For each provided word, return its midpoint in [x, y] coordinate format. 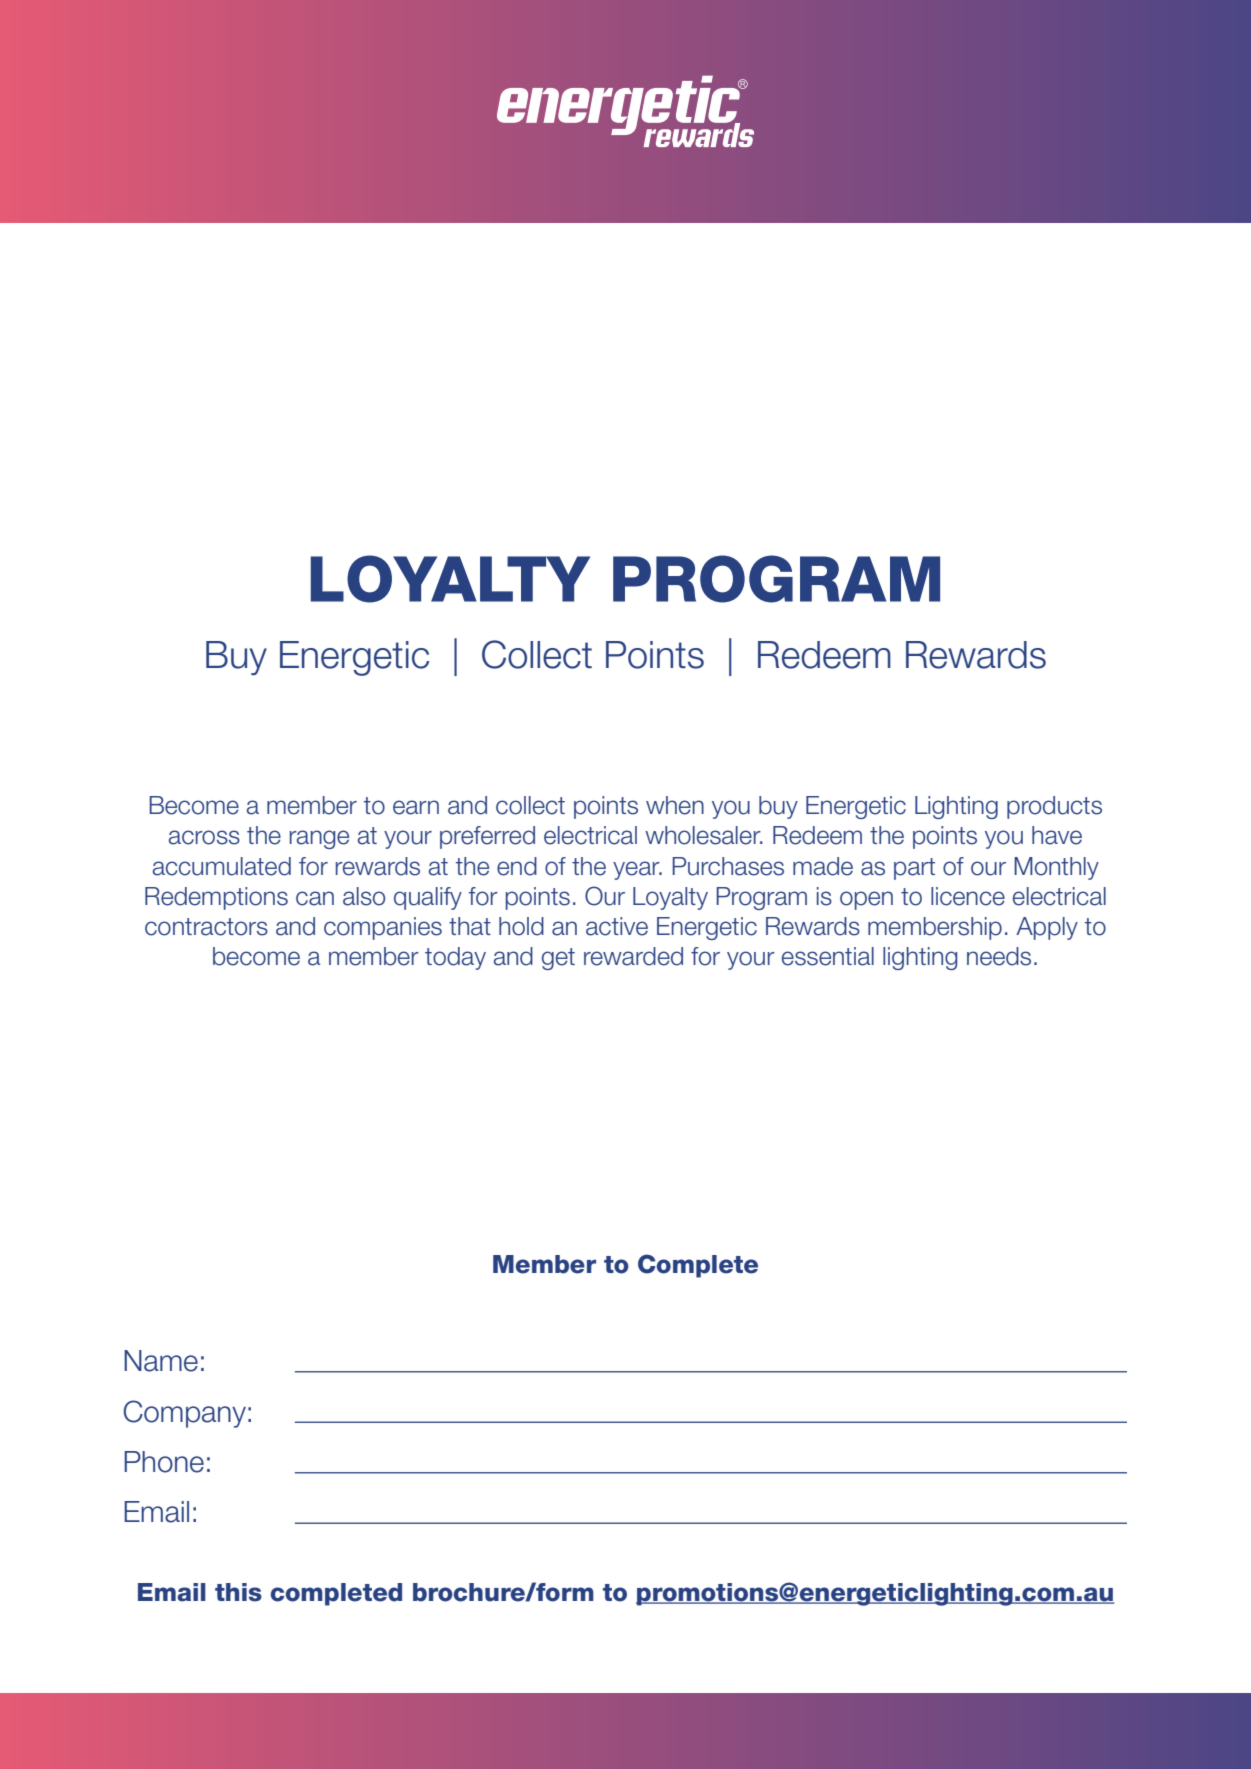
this [238, 1592]
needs [999, 956]
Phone [164, 1462]
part [914, 869]
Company [184, 1414]
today [455, 958]
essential [828, 956]
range [319, 839]
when [675, 805]
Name [161, 1361]
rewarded [633, 956]
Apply [1047, 928]
